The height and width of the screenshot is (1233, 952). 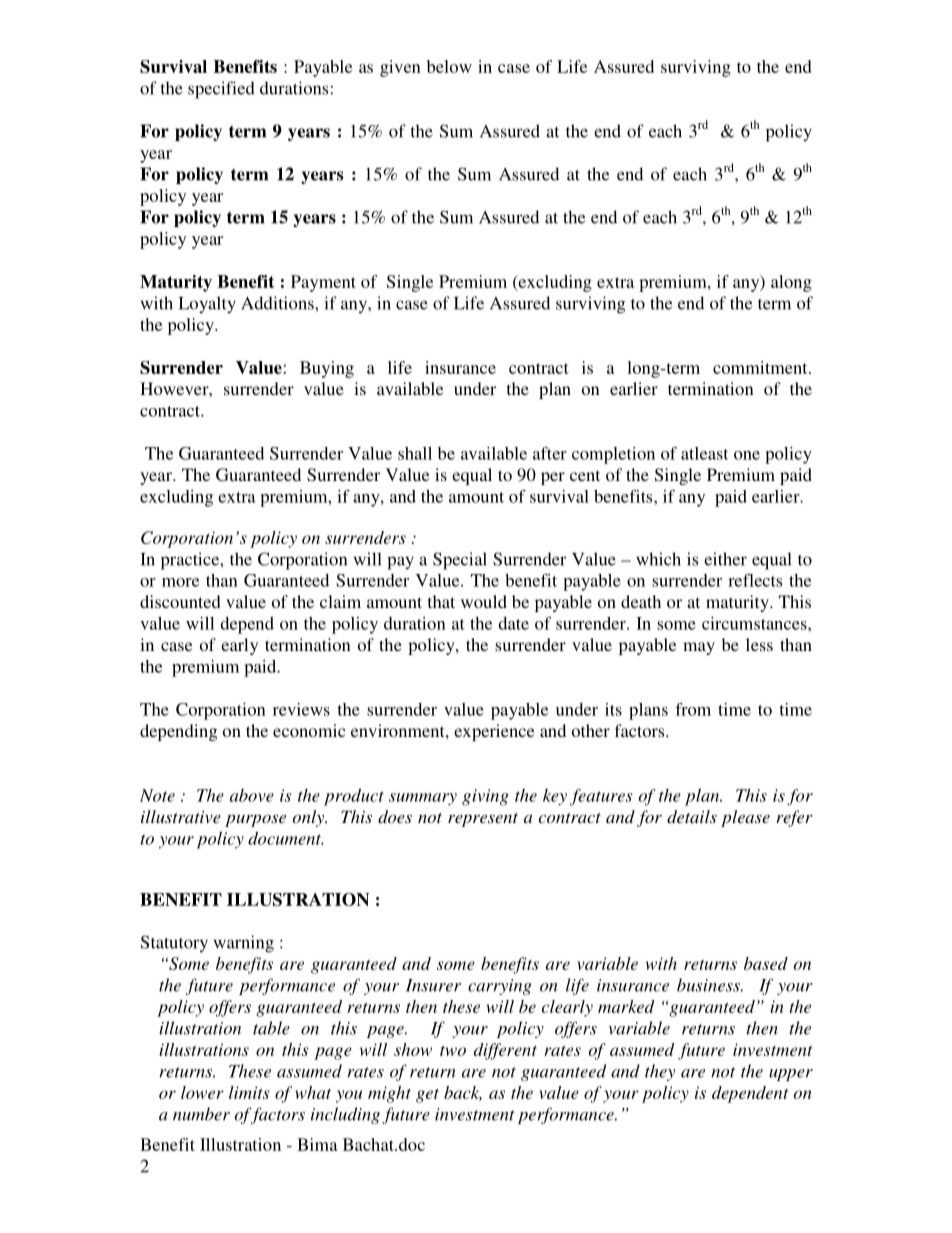 What do you see at coordinates (400, 68) in the screenshot?
I see `given` at bounding box center [400, 68].
